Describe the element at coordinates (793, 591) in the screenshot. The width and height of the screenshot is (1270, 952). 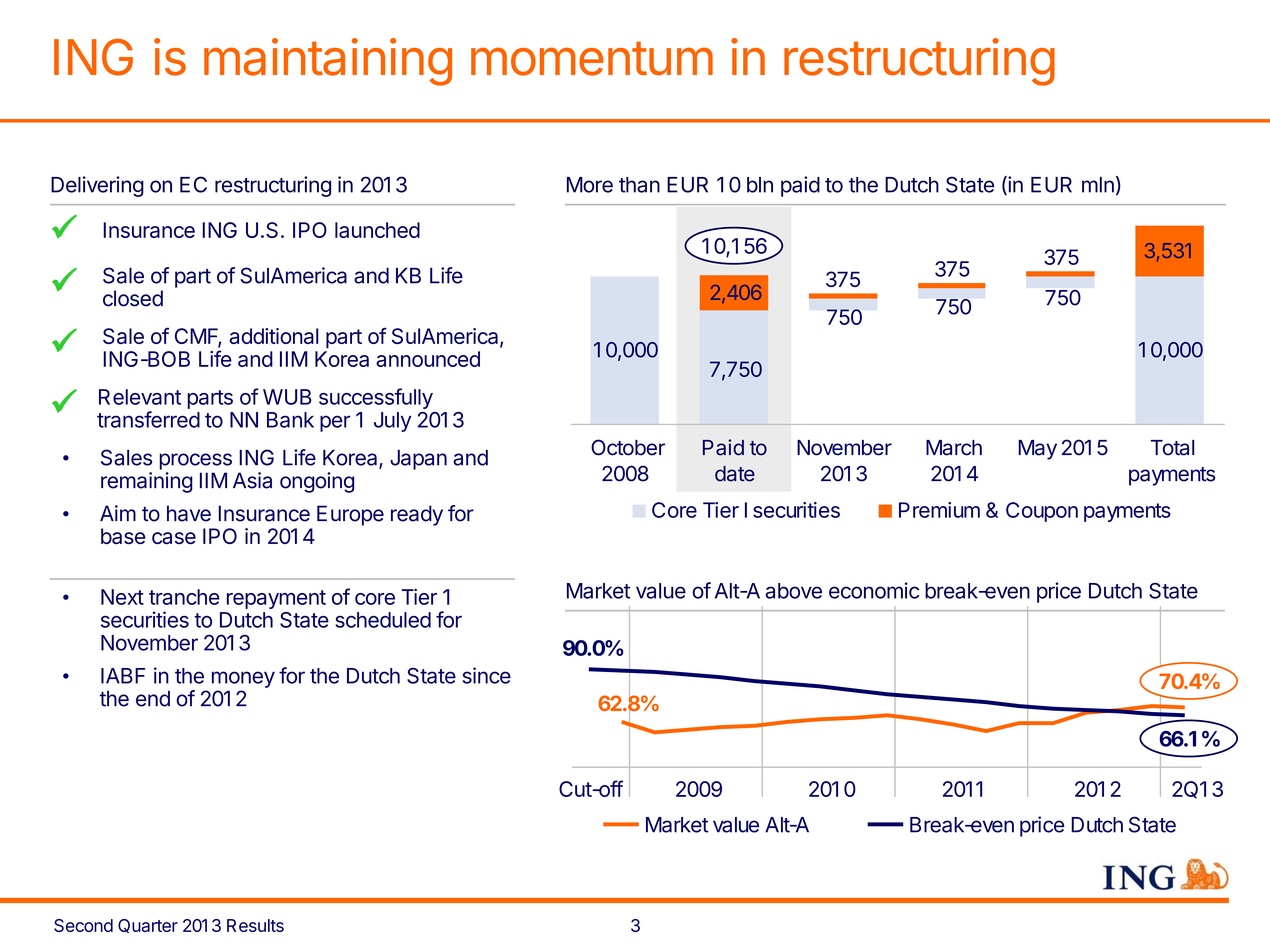
I see `above` at that location.
